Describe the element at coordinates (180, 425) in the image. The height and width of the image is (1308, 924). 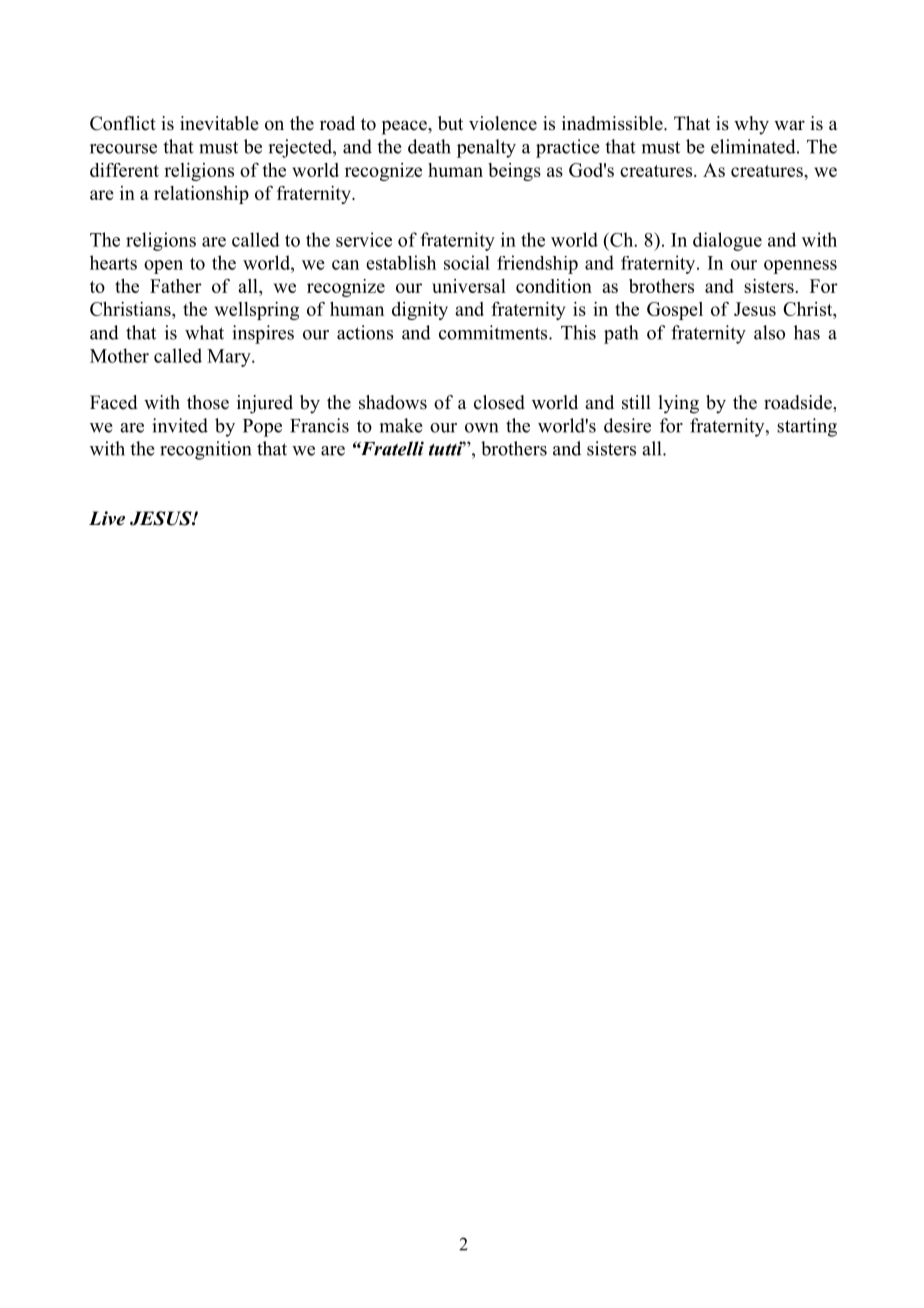
I see `invited` at that location.
